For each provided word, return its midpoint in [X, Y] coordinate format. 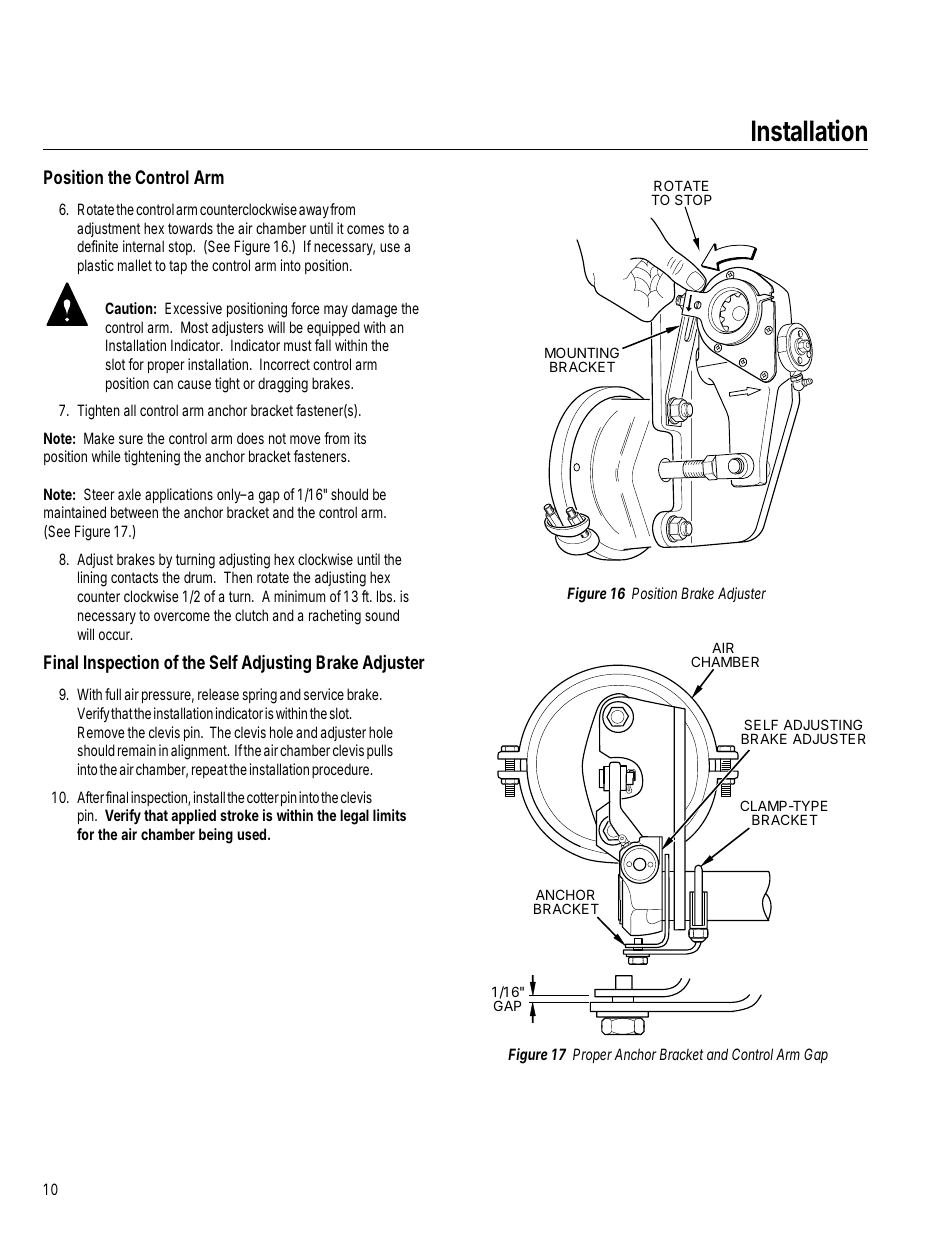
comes [365, 229]
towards [190, 228]
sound [382, 615]
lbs [386, 596]
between [134, 512]
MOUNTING [582, 352]
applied [193, 816]
